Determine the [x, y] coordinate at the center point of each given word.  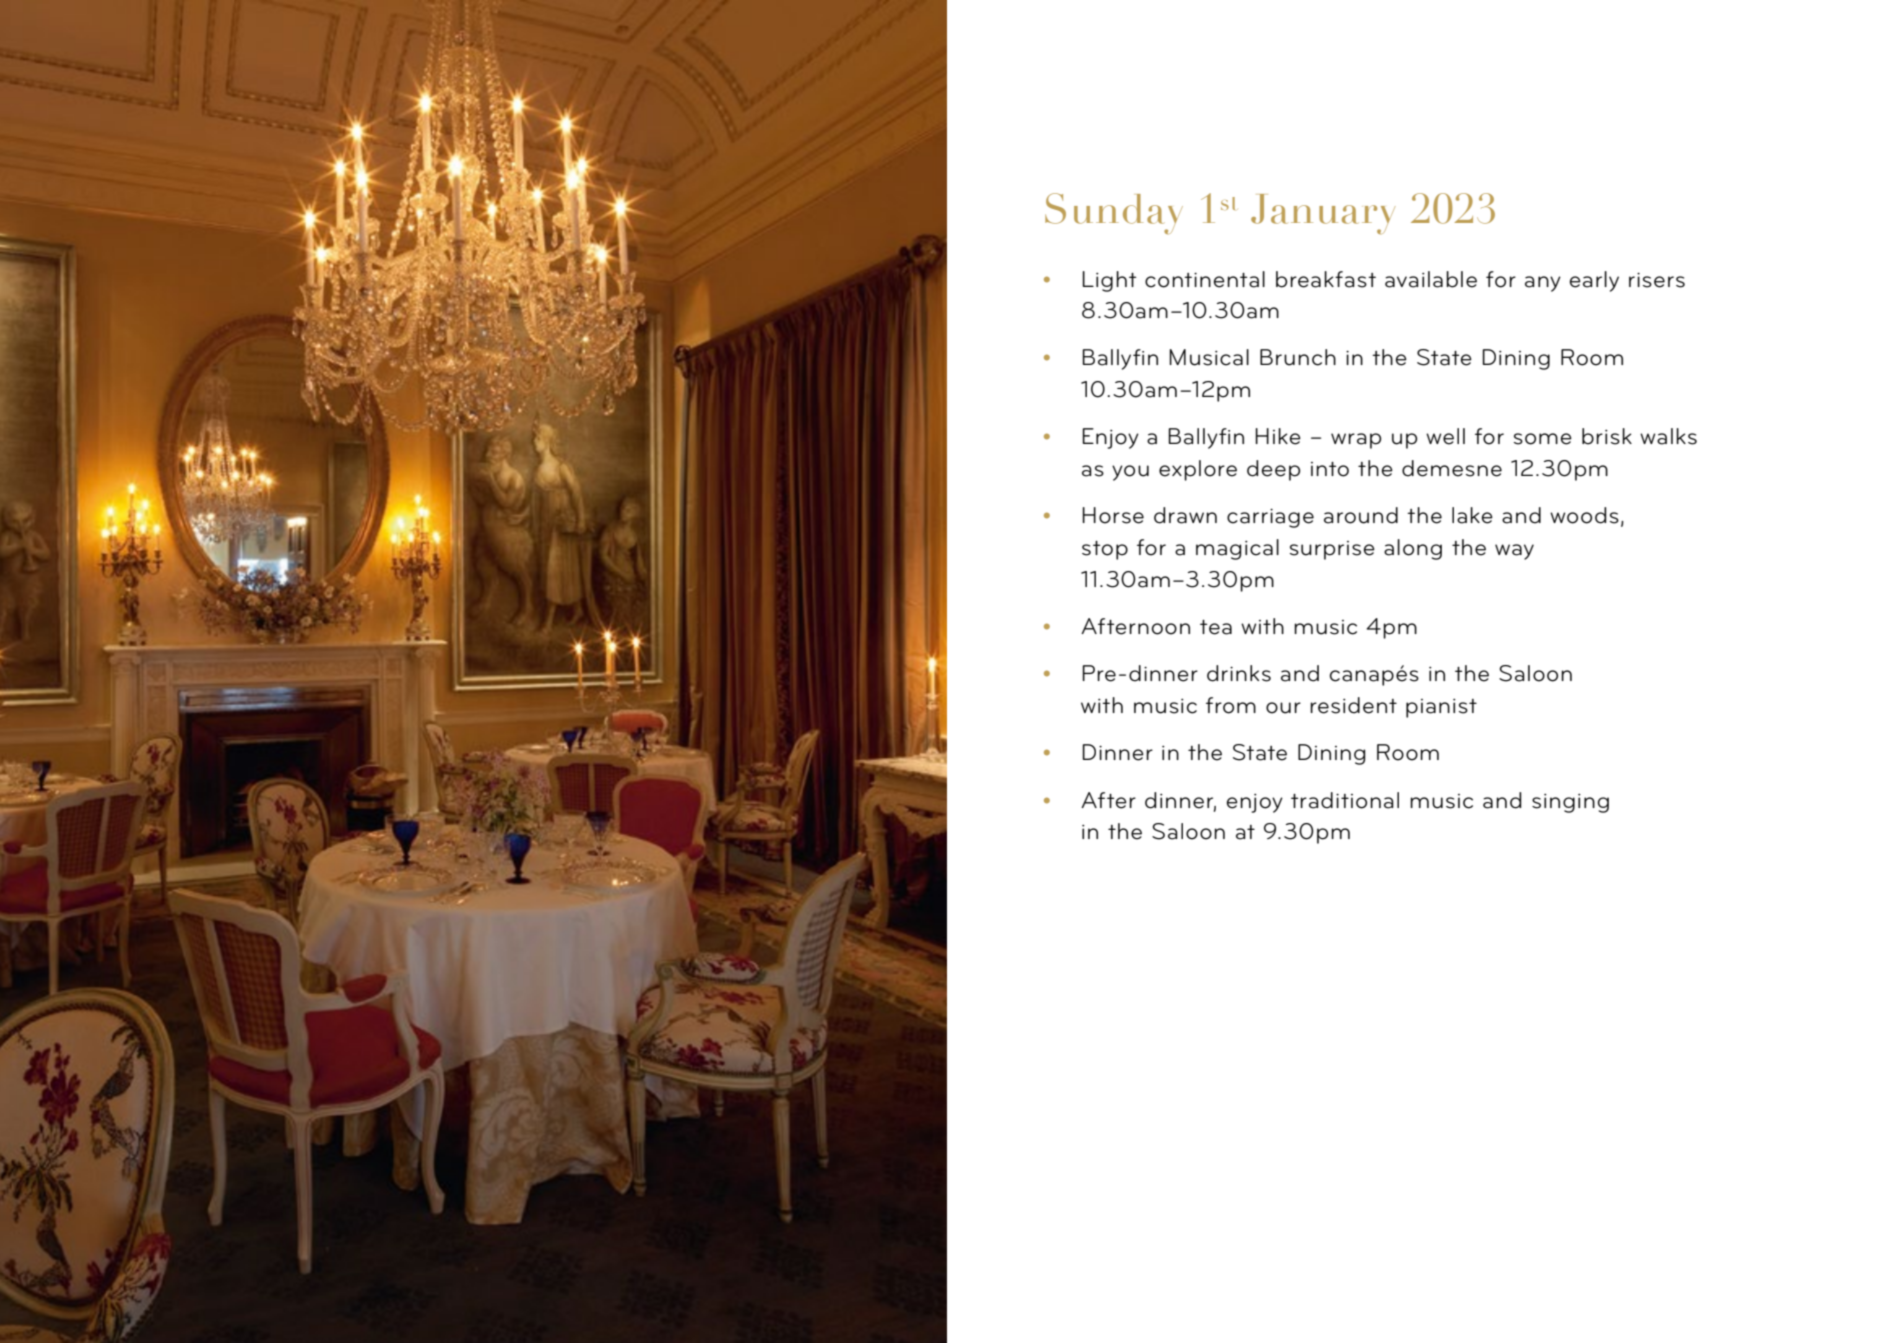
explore [1198, 470]
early [1594, 281]
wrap [1356, 441]
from [1231, 705]
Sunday [1114, 213]
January [1323, 214]
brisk [1607, 436]
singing [1570, 803]
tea [1216, 627]
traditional [1345, 800]
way [1514, 552]
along [1413, 549]
